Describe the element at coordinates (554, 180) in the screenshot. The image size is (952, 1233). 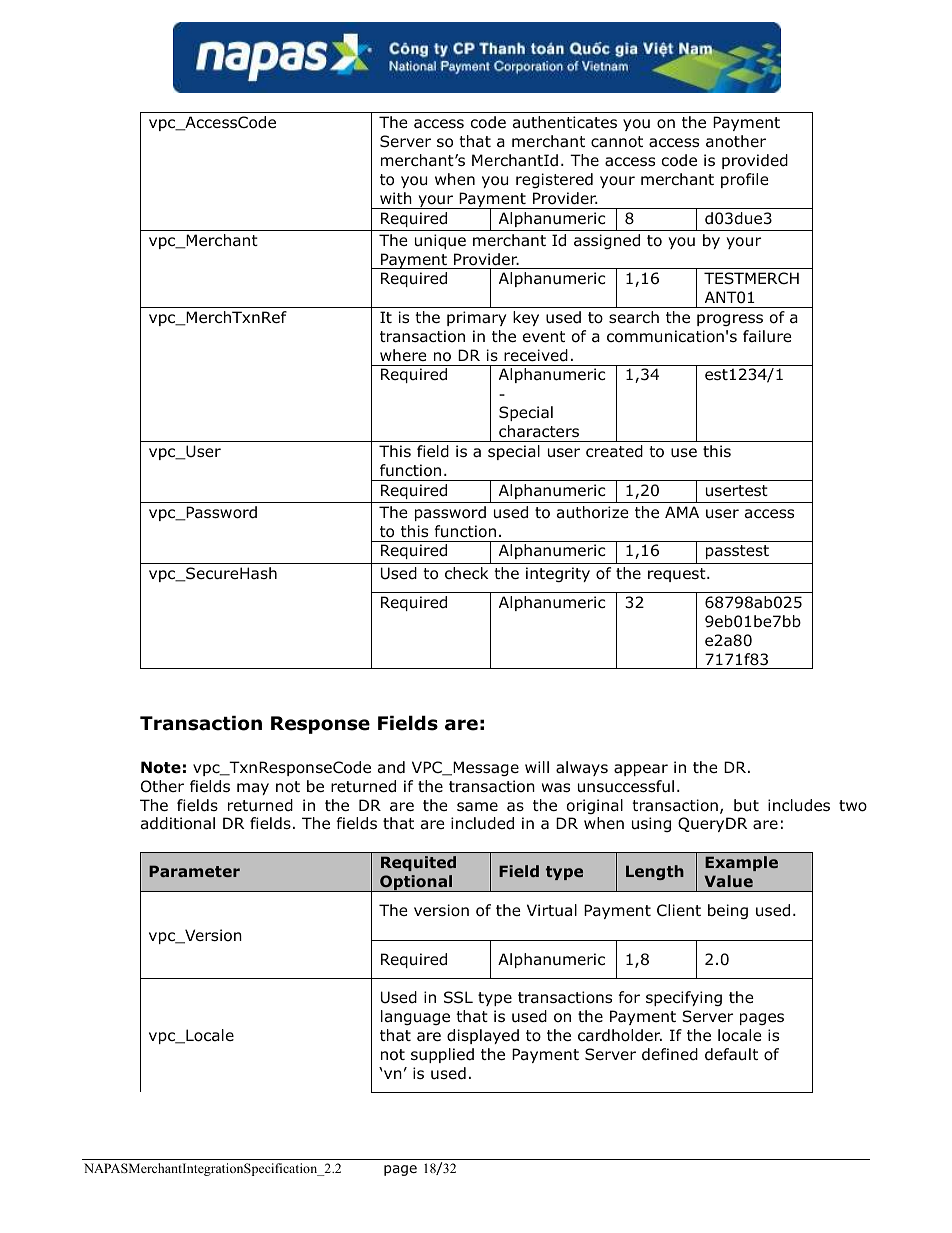
I see `registered` at that location.
